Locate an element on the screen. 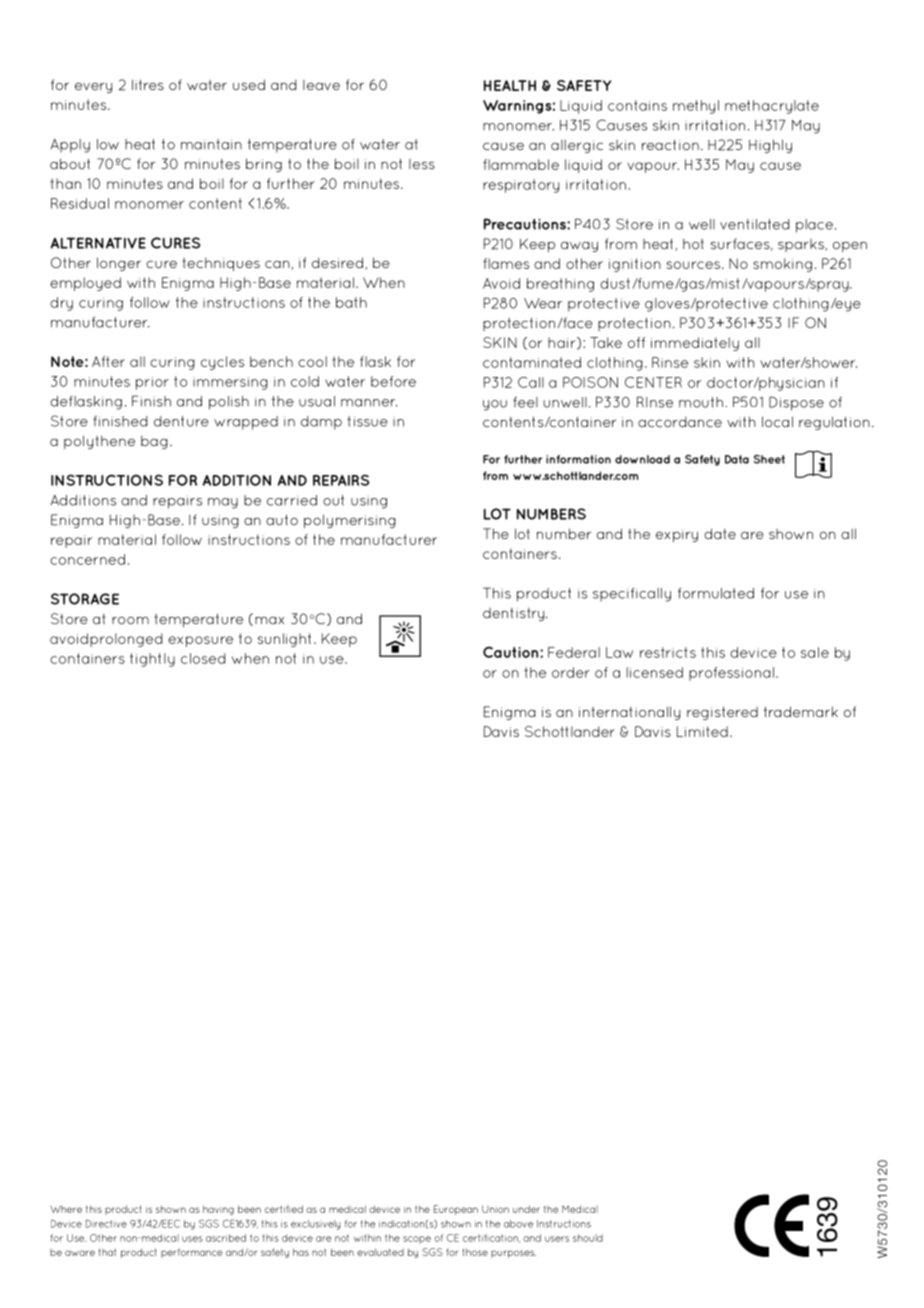  bag is located at coordinates (154, 442).
